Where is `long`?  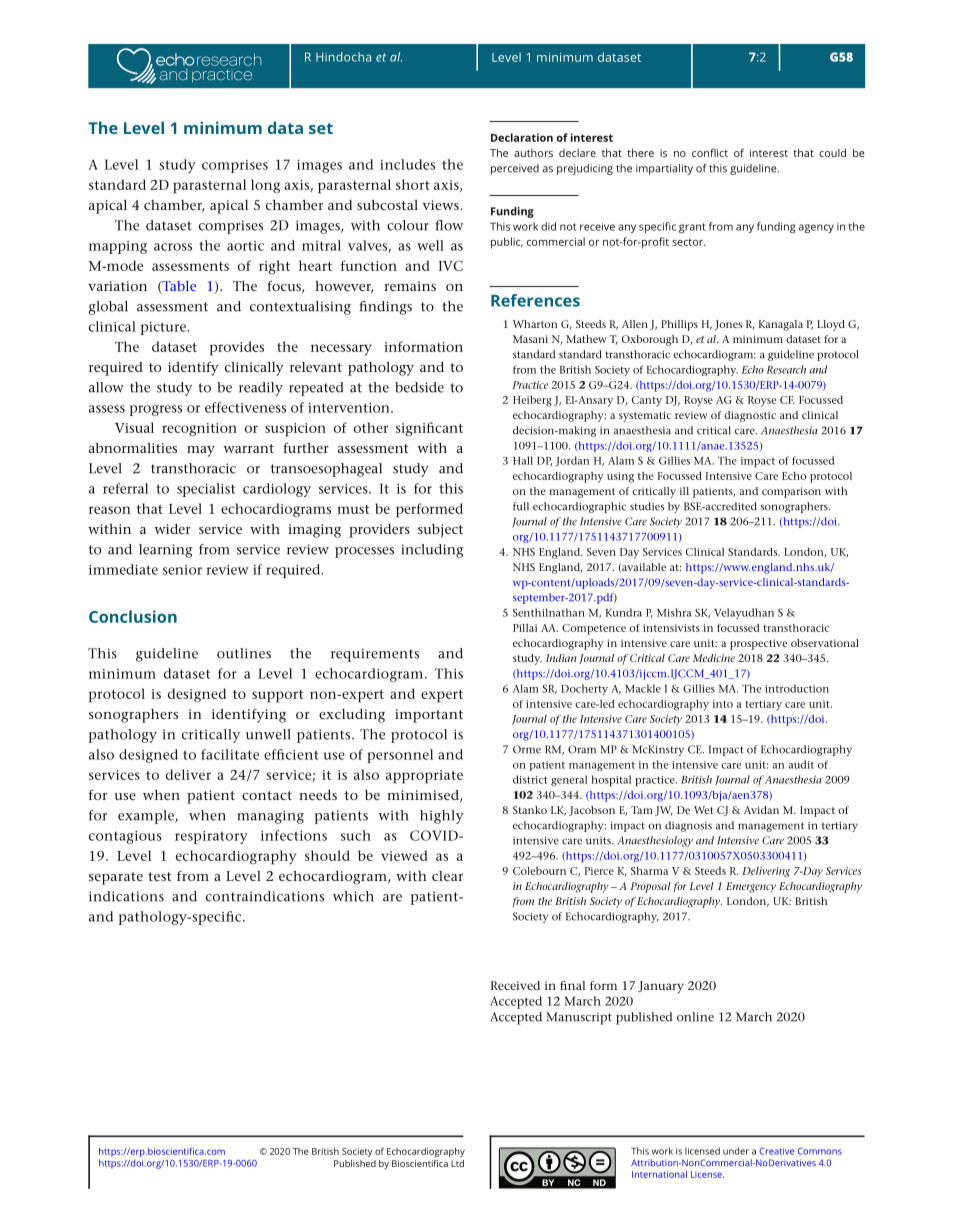 long is located at coordinates (265, 186).
